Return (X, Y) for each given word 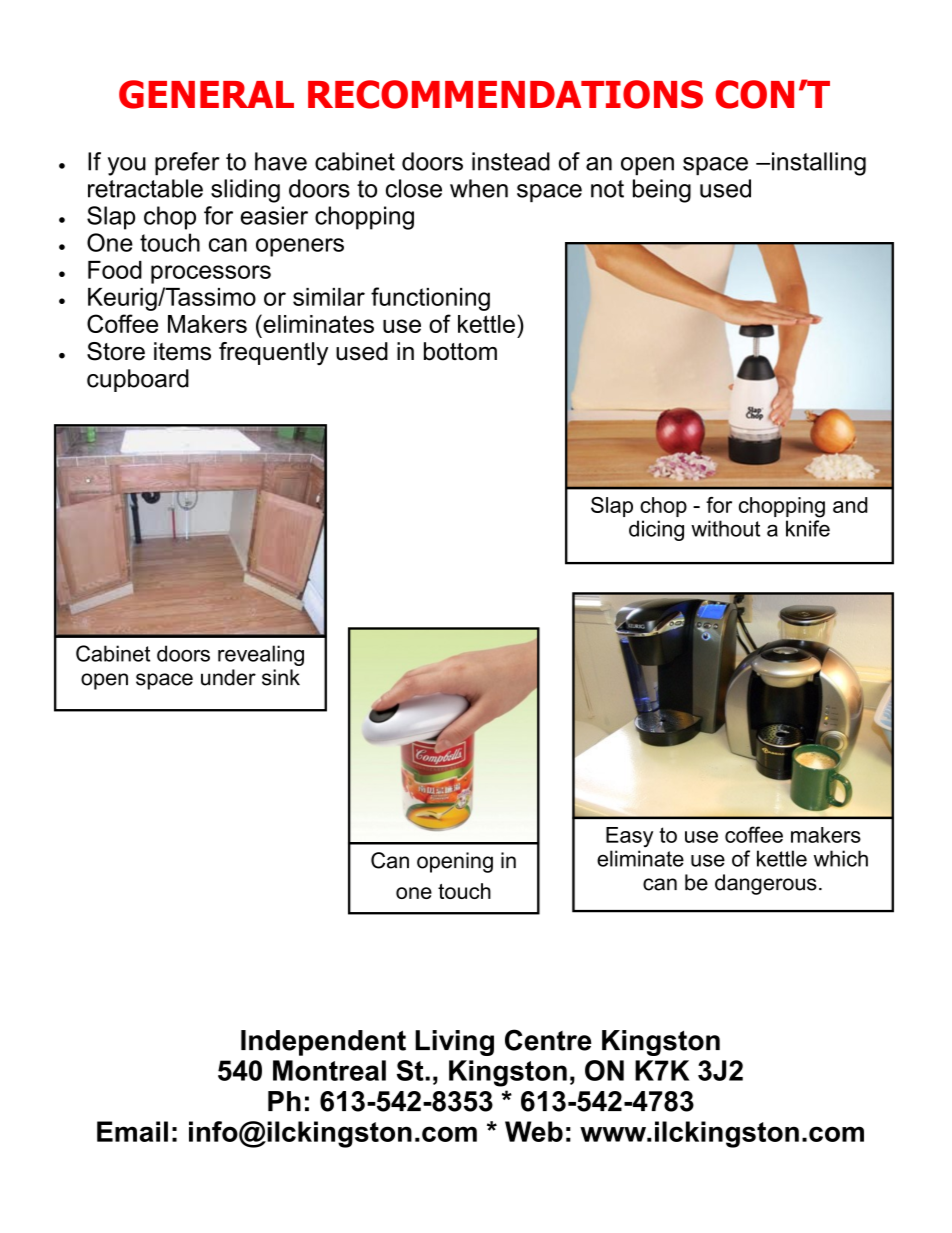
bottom (460, 351)
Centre (548, 1040)
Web (534, 1131)
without (725, 528)
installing (819, 164)
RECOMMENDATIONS (505, 94)
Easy (629, 837)
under (228, 677)
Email (132, 1131)
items (182, 351)
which (841, 858)
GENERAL (206, 94)
